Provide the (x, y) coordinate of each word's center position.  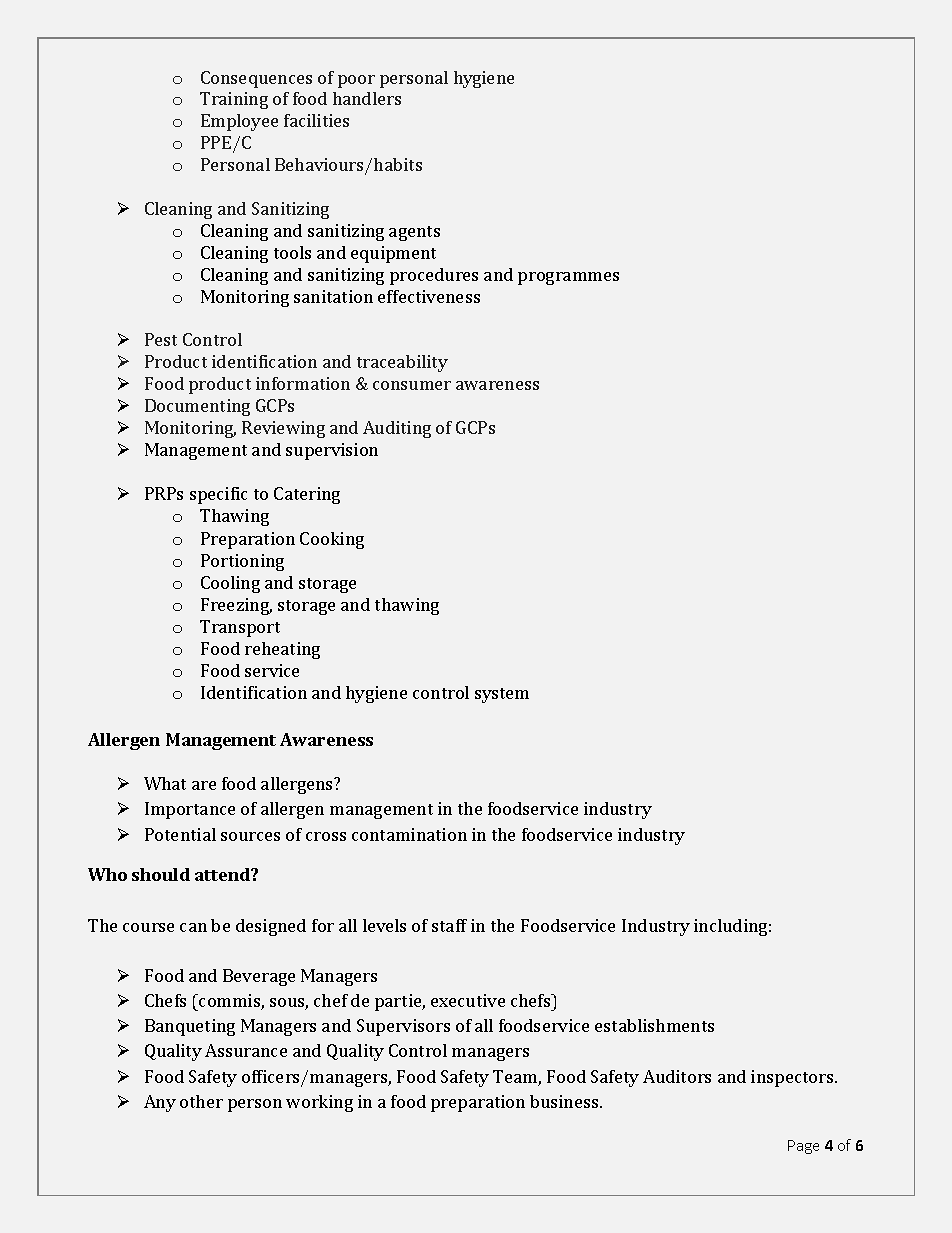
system (502, 695)
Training (234, 100)
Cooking (332, 540)
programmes (568, 278)
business (565, 1101)
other (201, 1101)
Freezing (236, 606)
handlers (367, 98)
